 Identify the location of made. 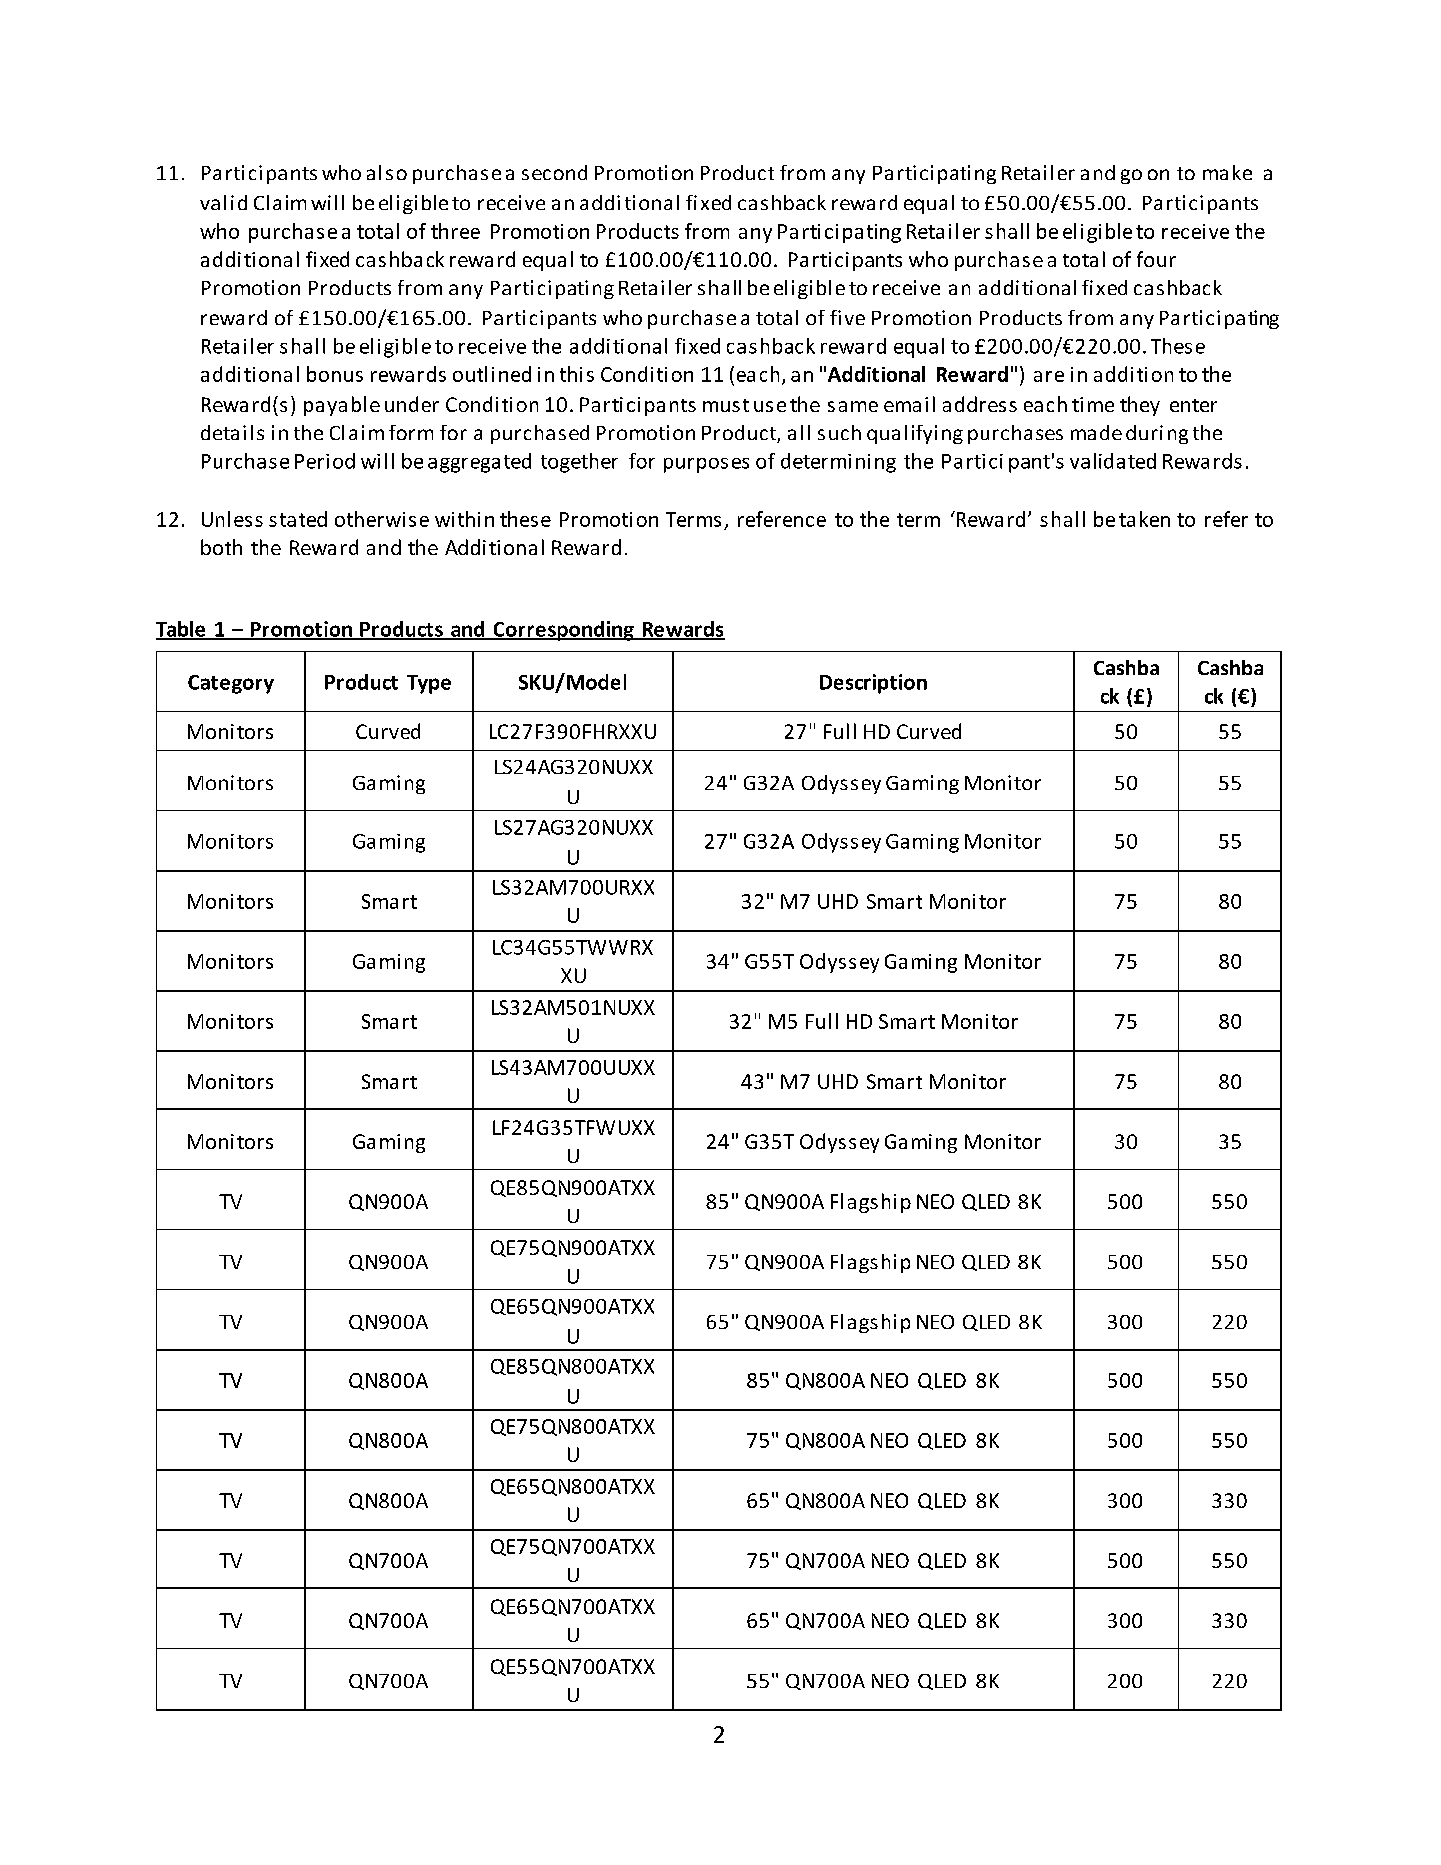
(1096, 432).
